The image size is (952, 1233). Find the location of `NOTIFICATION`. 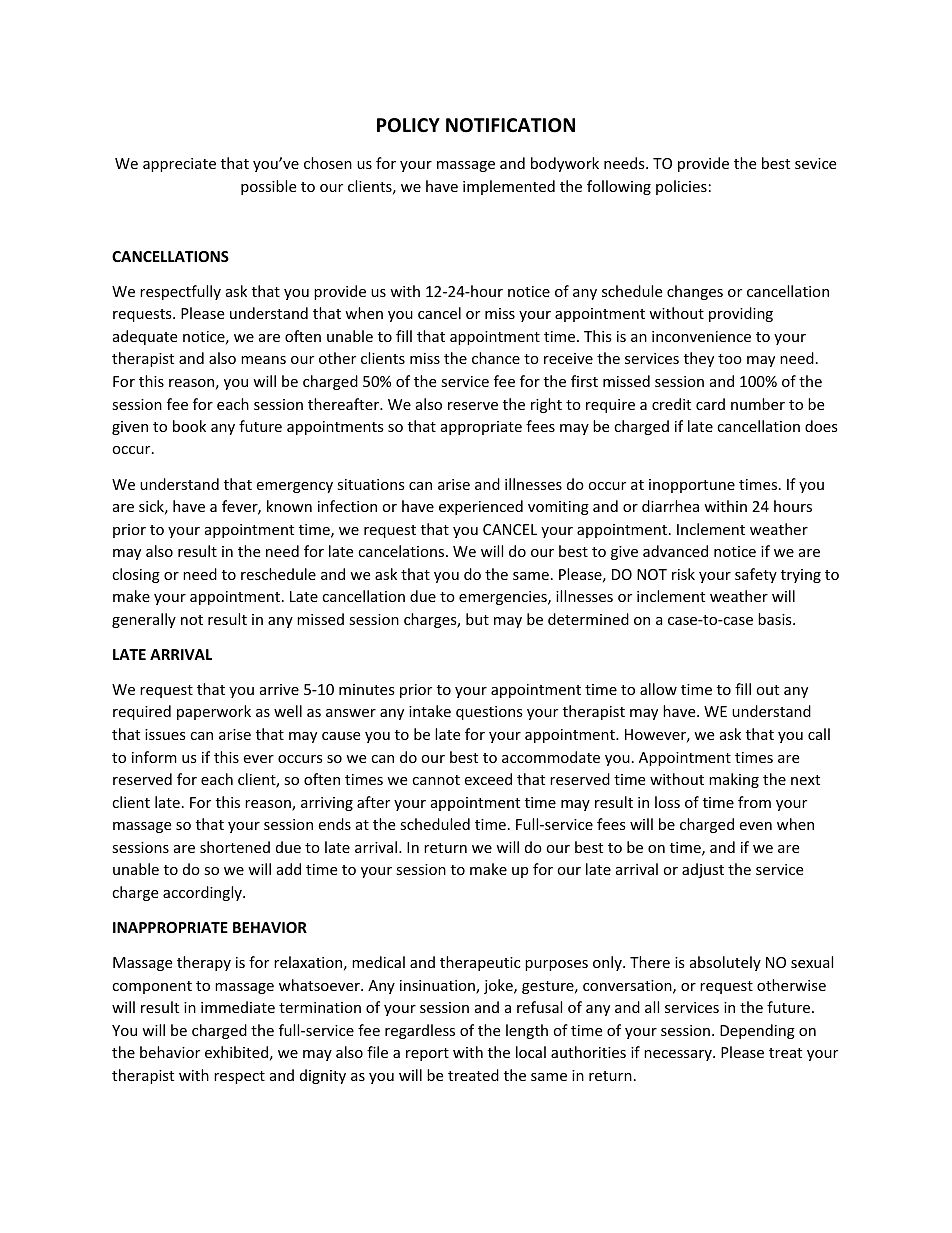

NOTIFICATION is located at coordinates (510, 125).
